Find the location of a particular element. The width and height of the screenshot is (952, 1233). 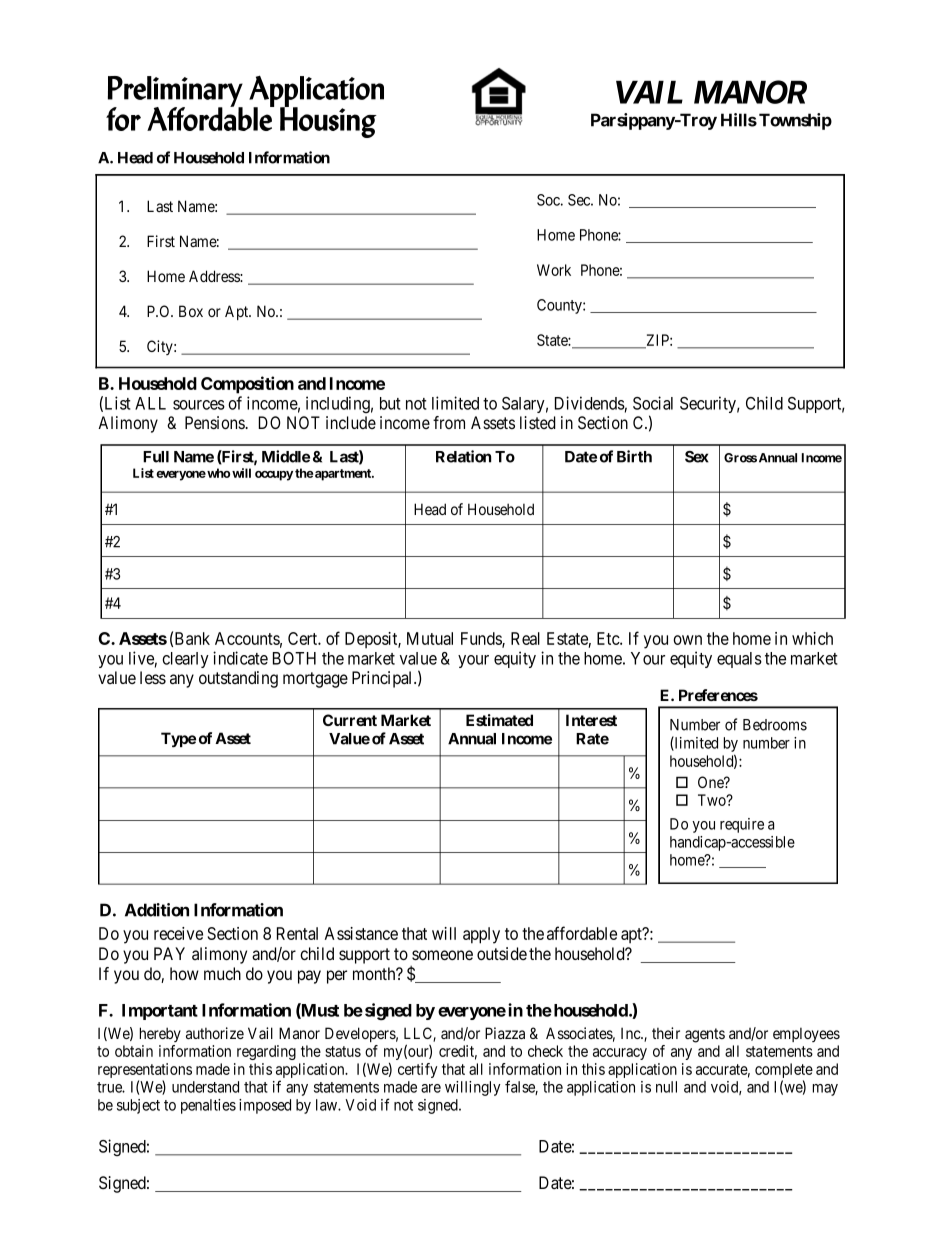

Social is located at coordinates (653, 403).
